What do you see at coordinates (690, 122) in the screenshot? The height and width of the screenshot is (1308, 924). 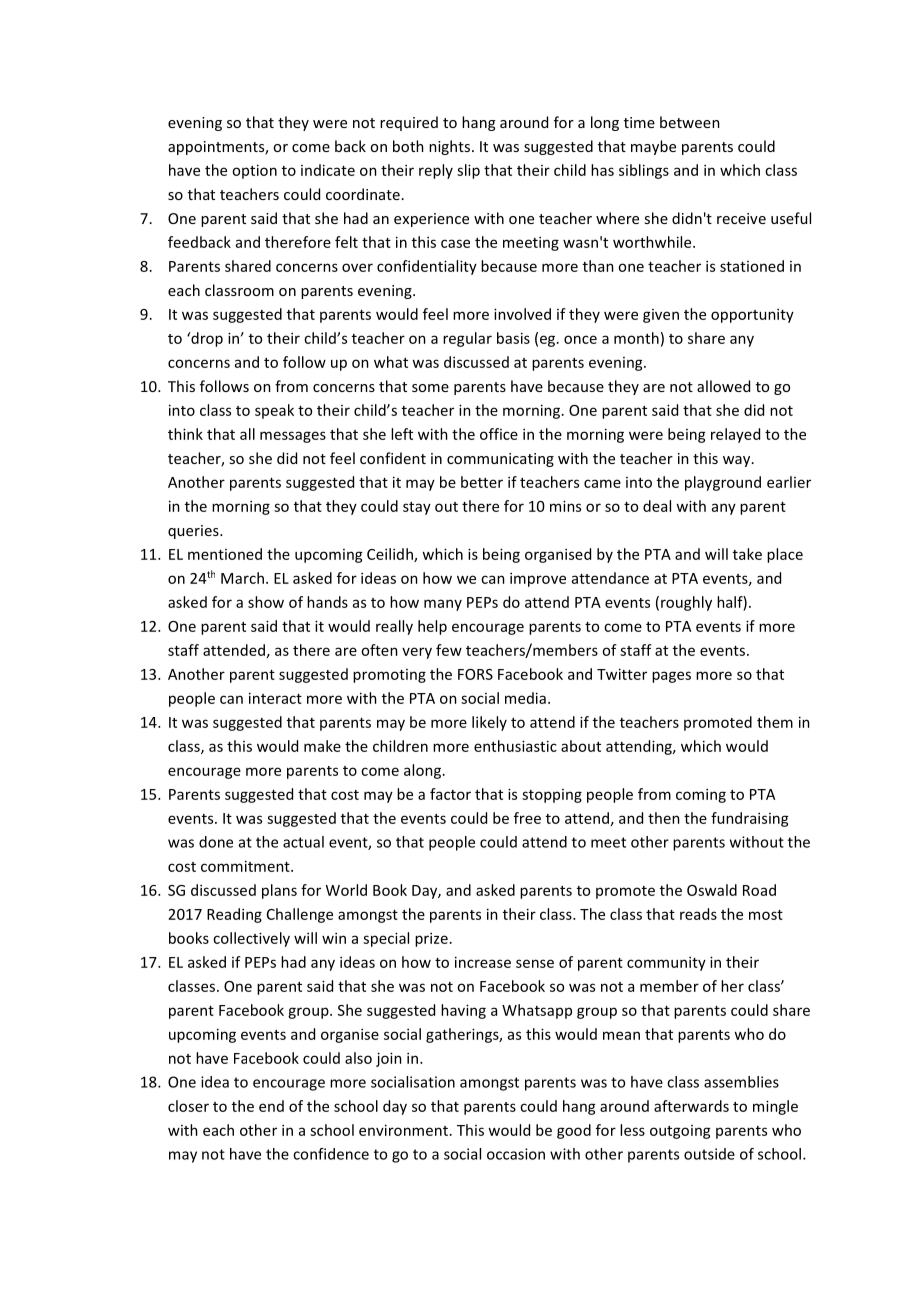 I see `between` at bounding box center [690, 122].
